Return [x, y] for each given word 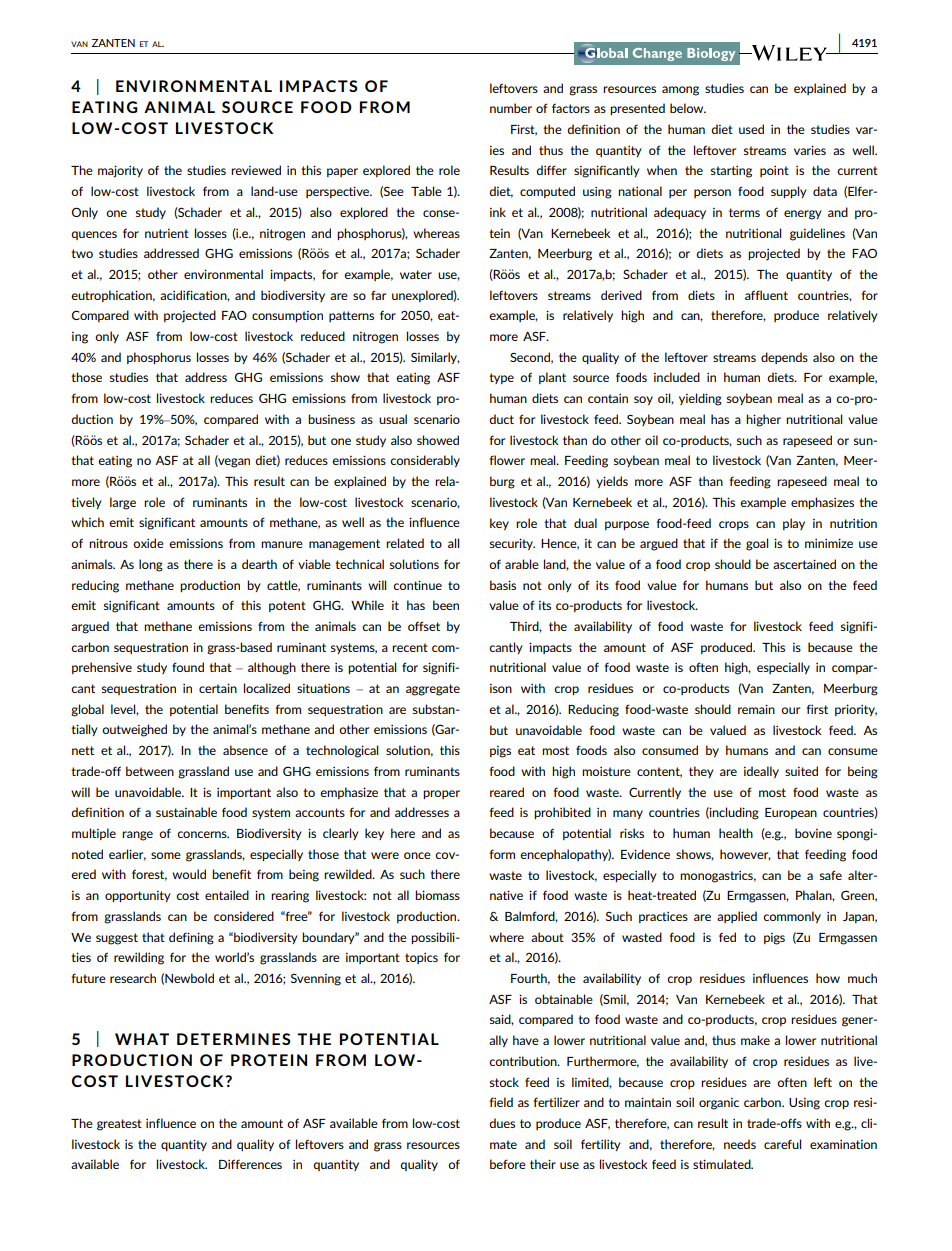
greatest [119, 1125]
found [188, 667]
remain [756, 709]
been [446, 605]
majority [120, 171]
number [511, 108]
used [751, 129]
